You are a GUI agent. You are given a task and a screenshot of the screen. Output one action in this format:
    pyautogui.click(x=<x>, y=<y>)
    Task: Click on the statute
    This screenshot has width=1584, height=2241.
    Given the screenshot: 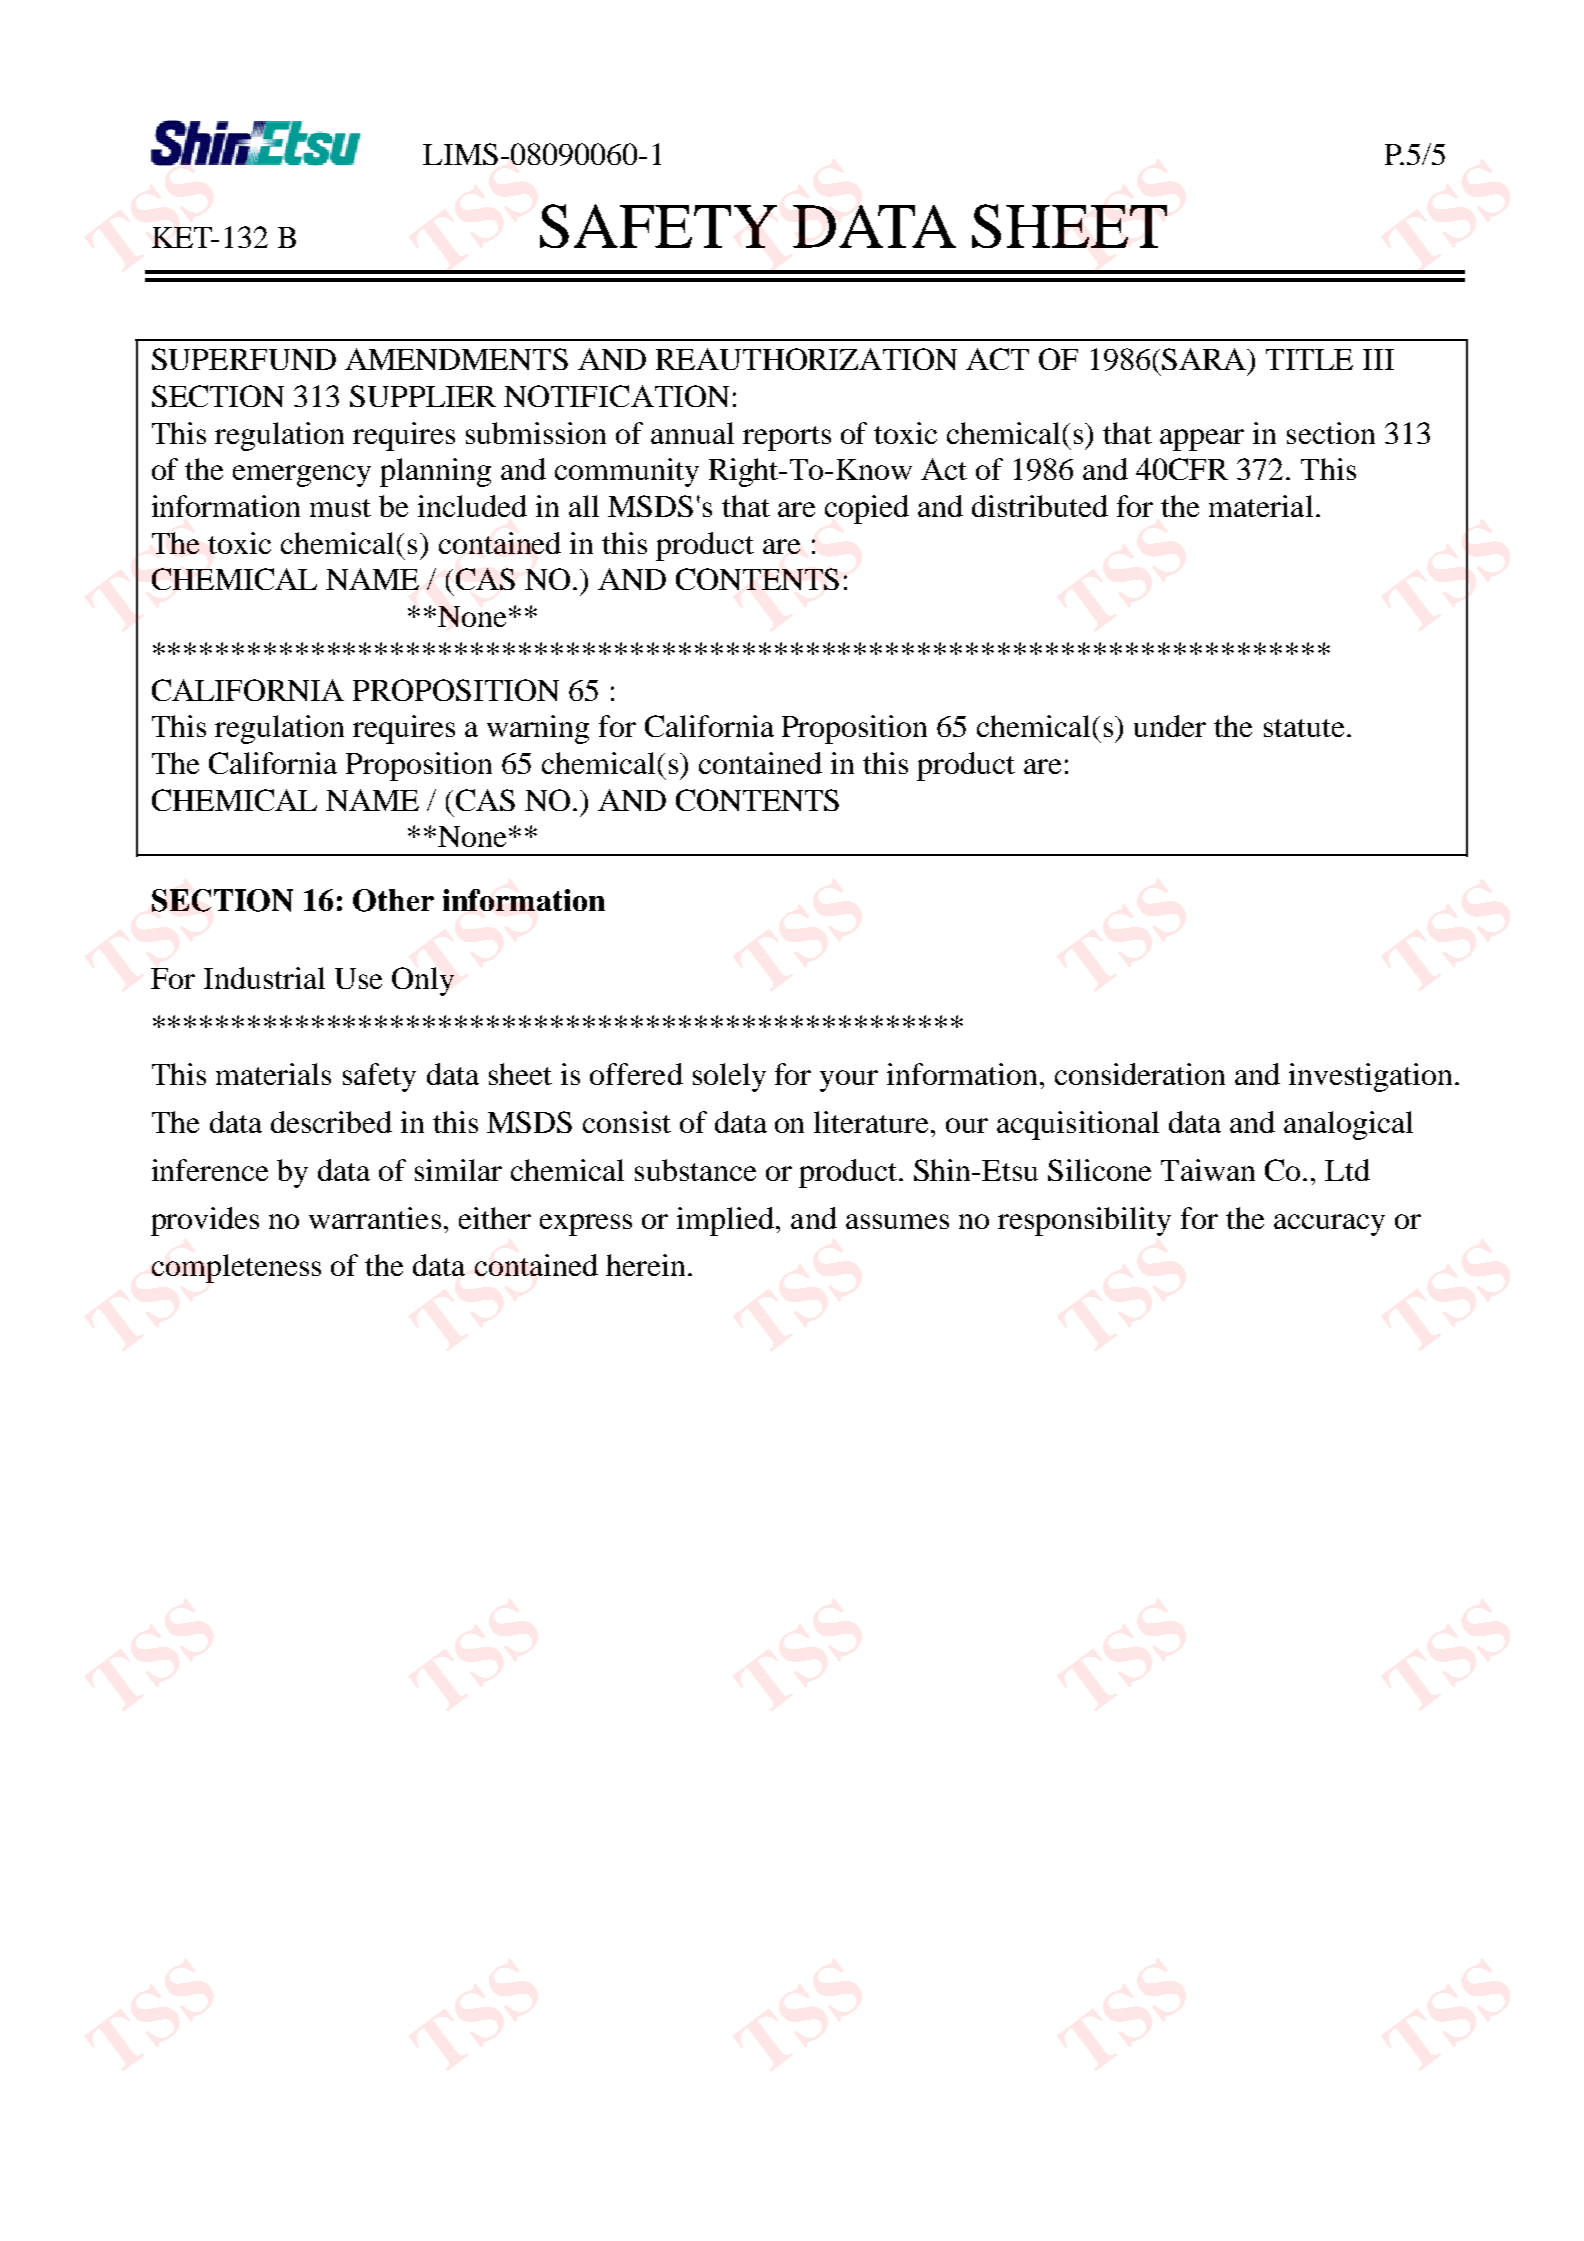 What is the action you would take?
    pyautogui.click(x=1304, y=728)
